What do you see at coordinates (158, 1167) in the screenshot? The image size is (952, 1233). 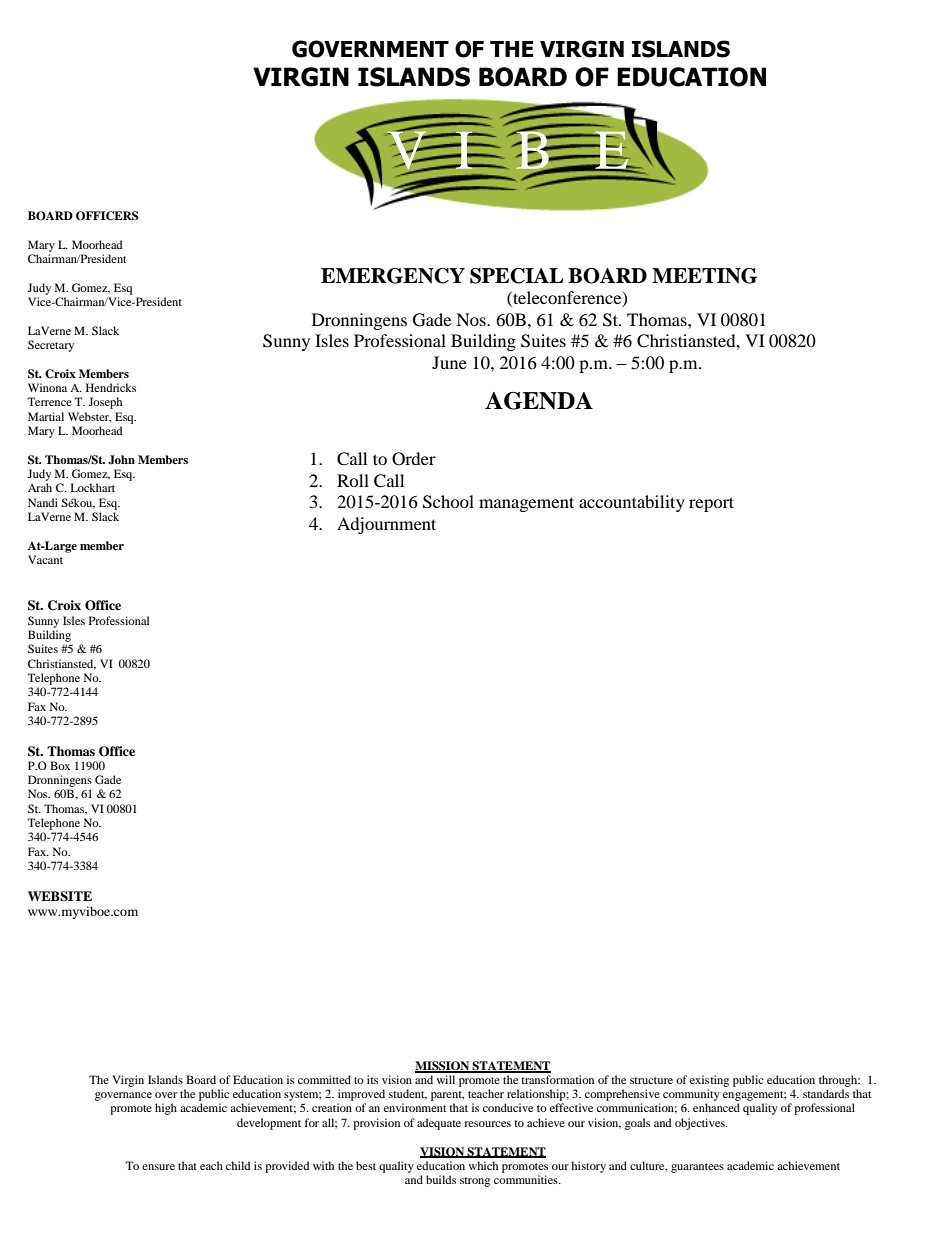 I see `ensure` at bounding box center [158, 1167].
